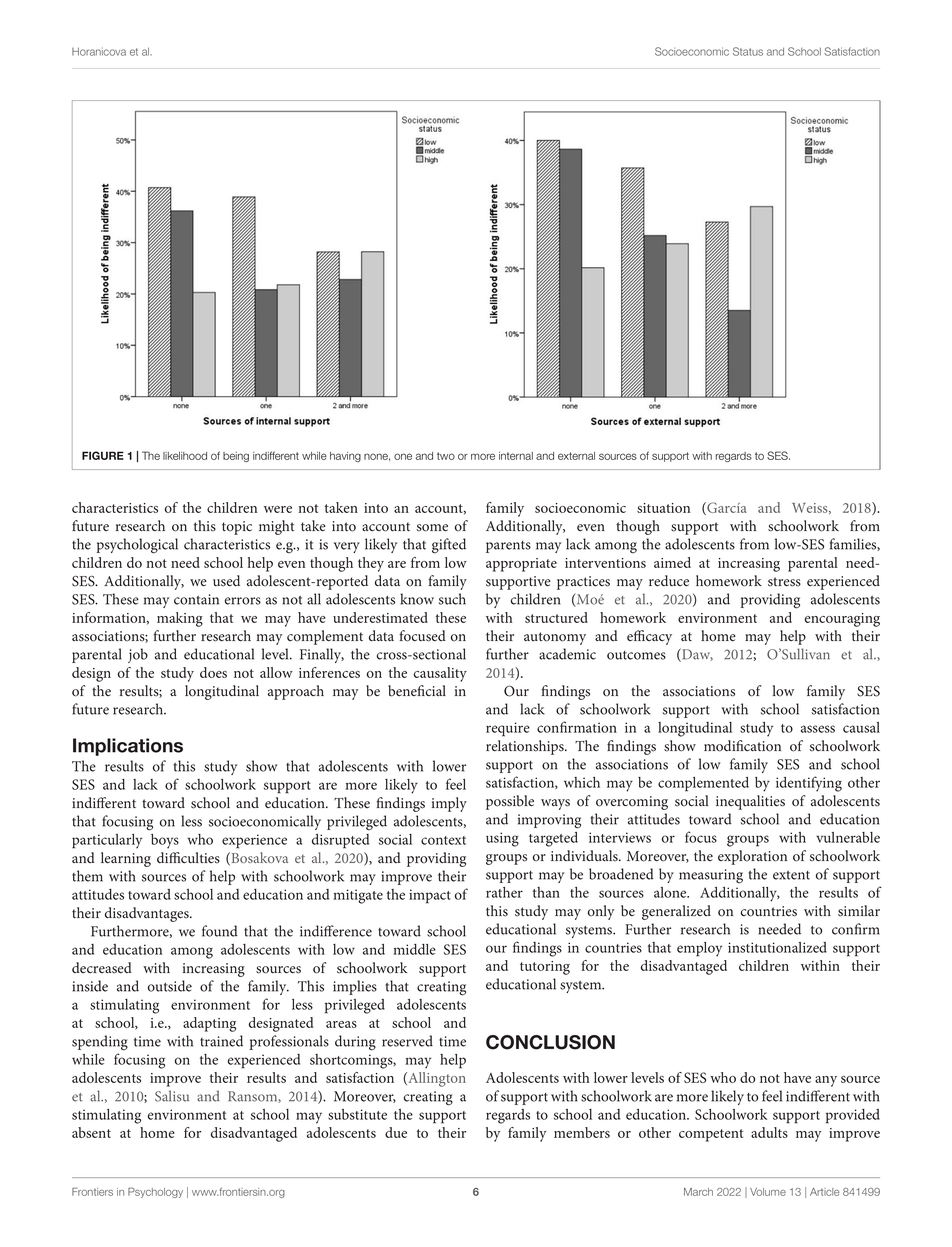 The width and height of the page is (952, 1247). I want to click on two, so click(446, 456).
